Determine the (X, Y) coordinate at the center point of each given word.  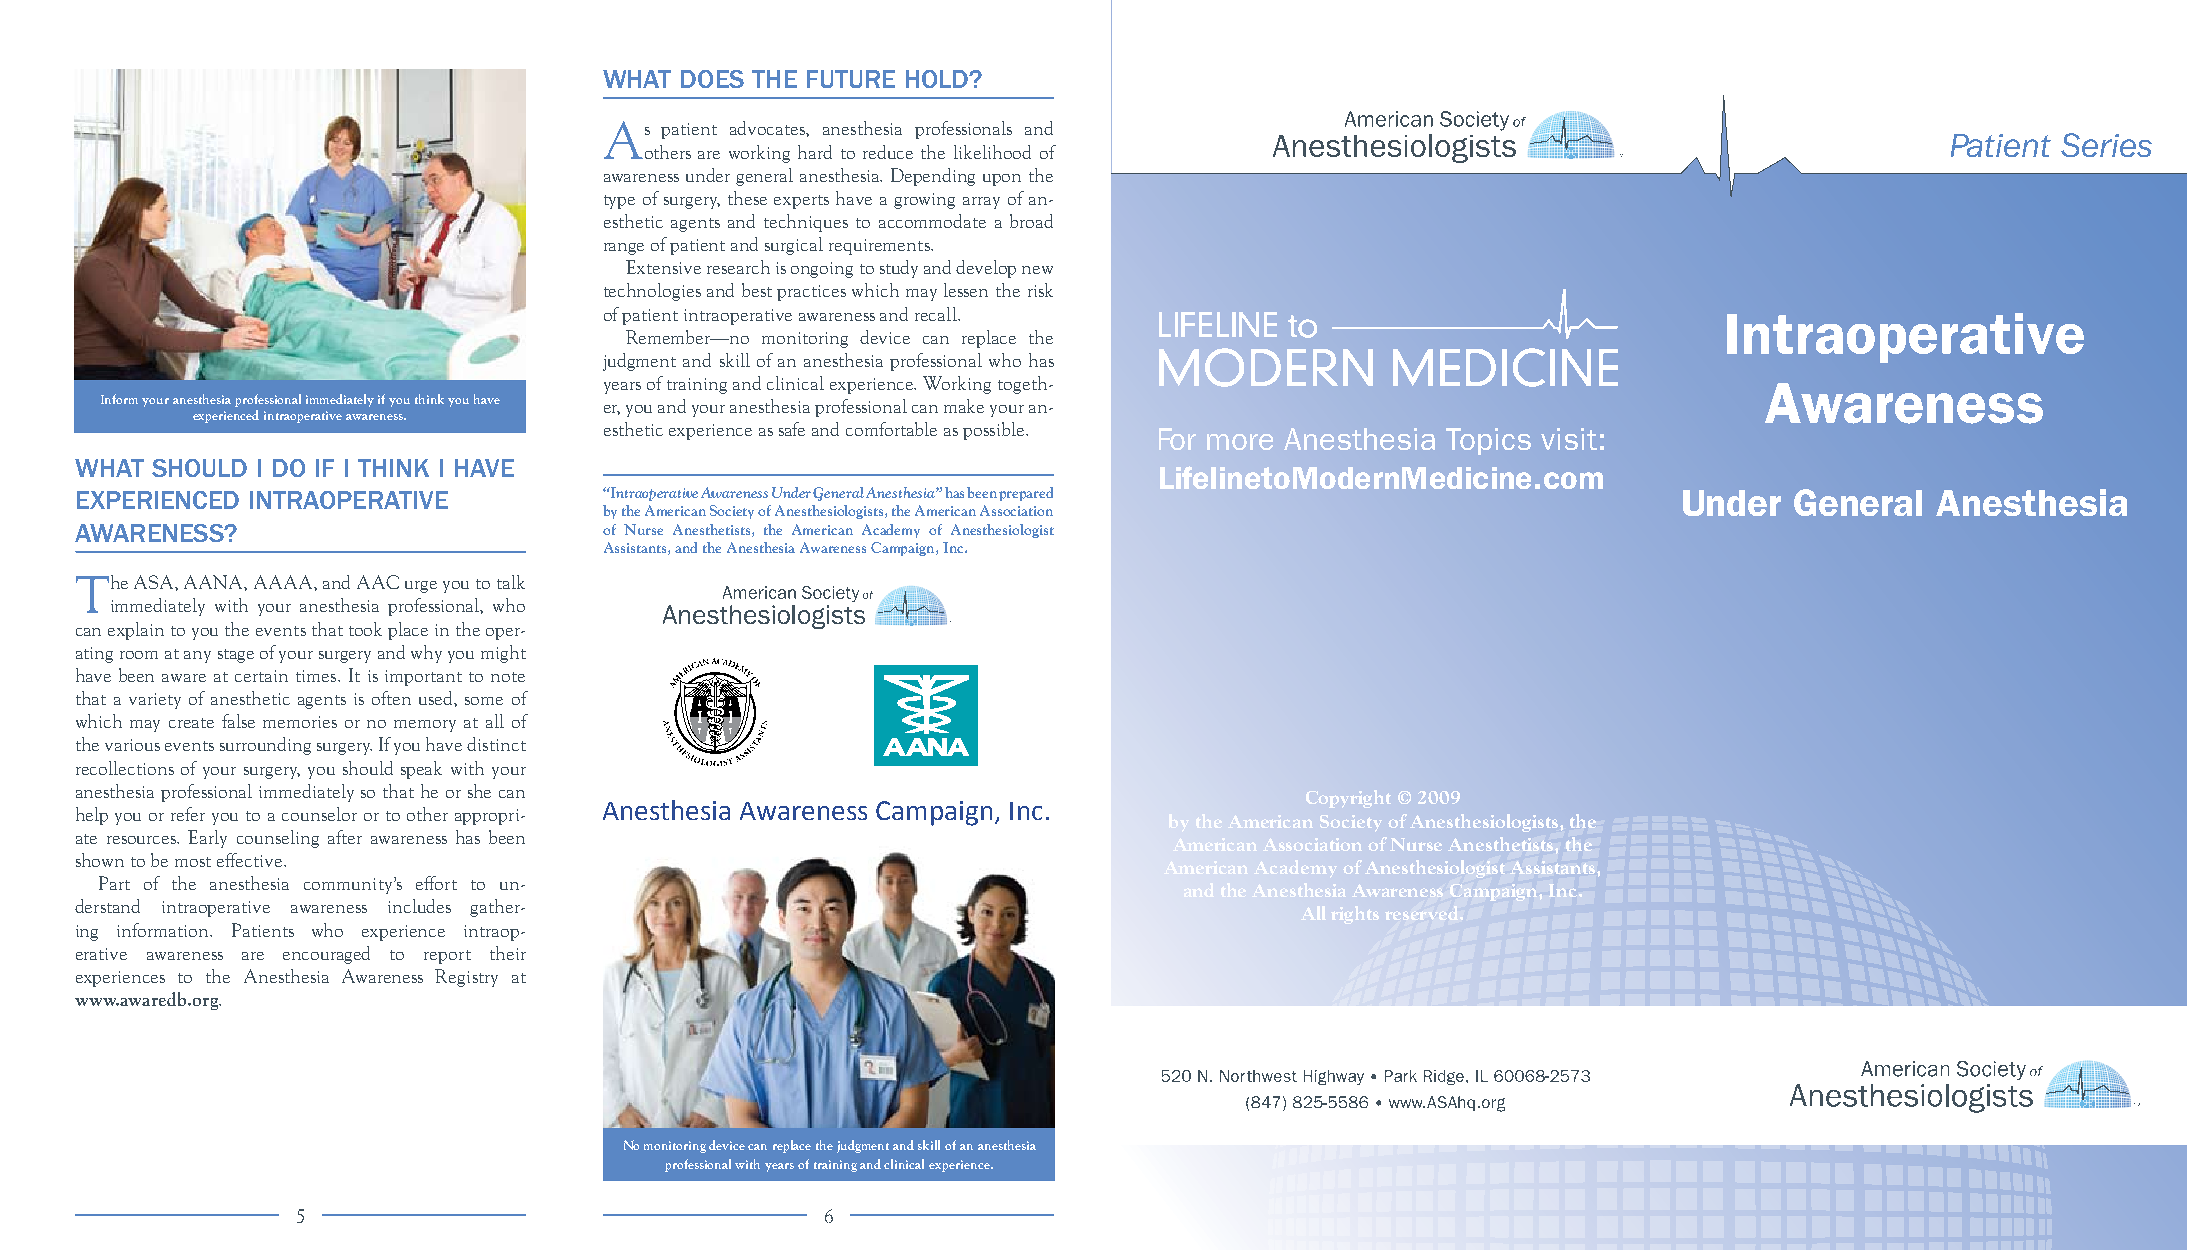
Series (2106, 145)
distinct (496, 744)
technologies (652, 292)
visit (1569, 439)
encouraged (326, 955)
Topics (1488, 441)
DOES (712, 79)
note (508, 677)
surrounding (265, 746)
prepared (1026, 494)
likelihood (992, 152)
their (508, 953)
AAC (378, 582)
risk (1040, 290)
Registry (466, 978)
